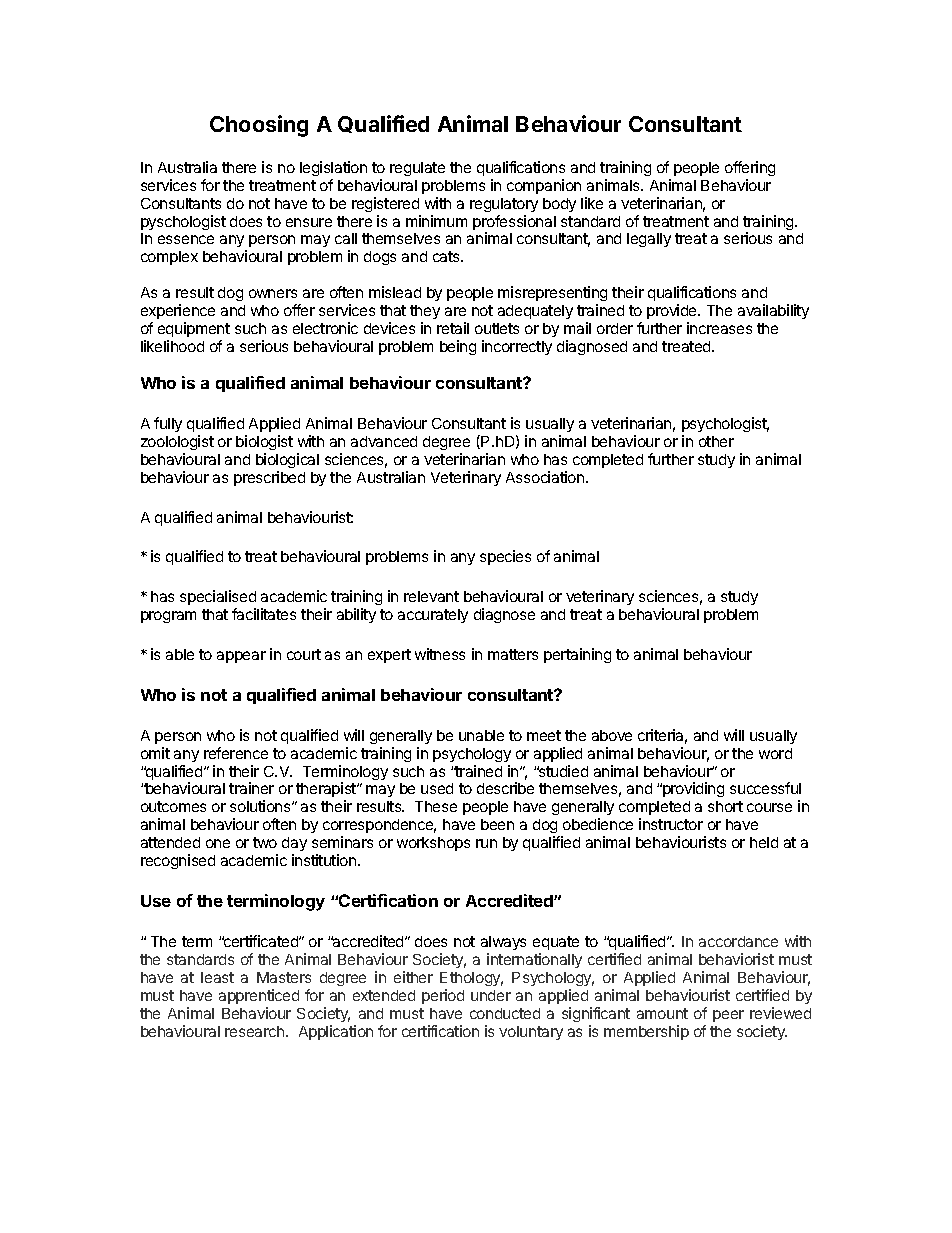 This screenshot has height=1233, width=952. I want to click on legally, so click(649, 240).
